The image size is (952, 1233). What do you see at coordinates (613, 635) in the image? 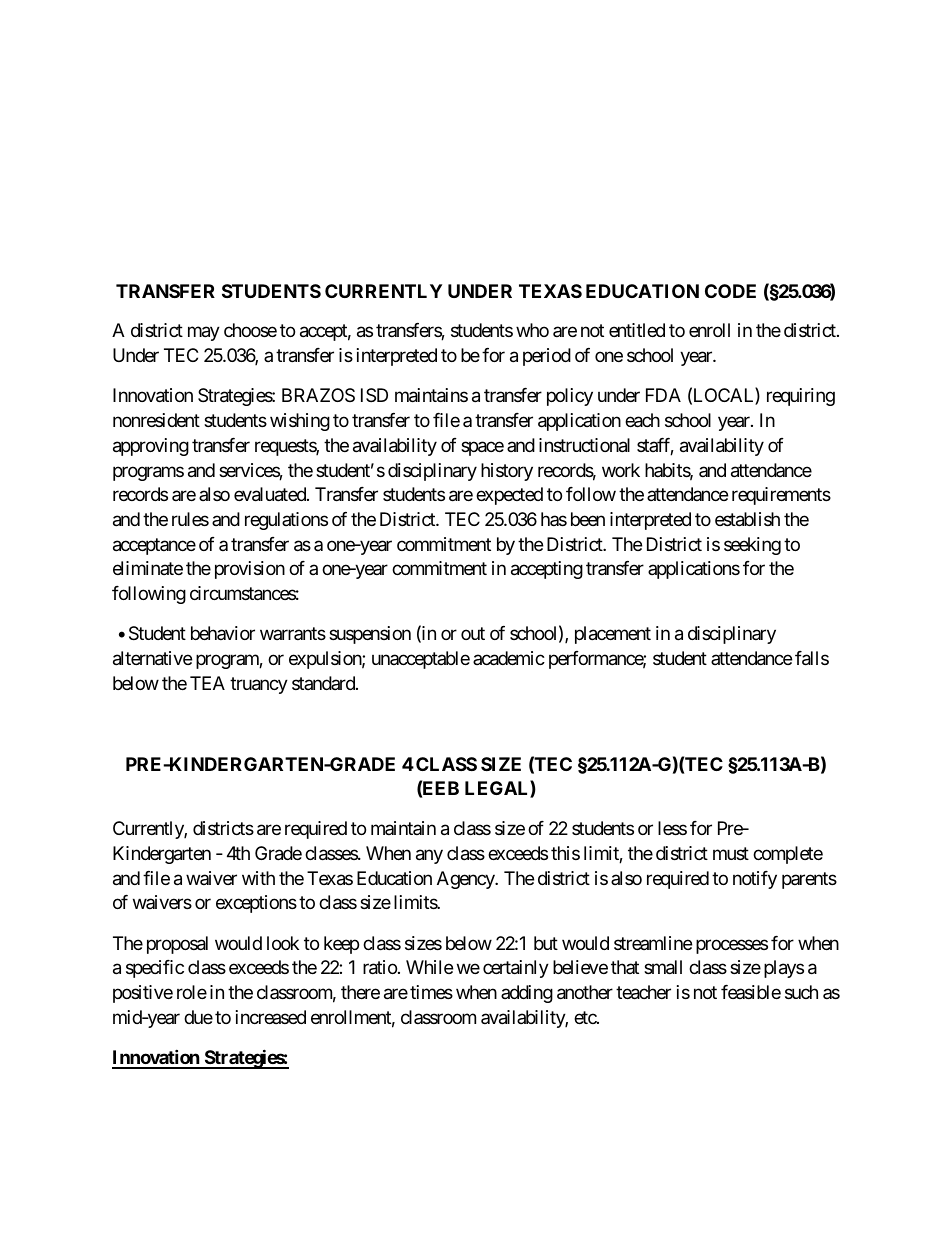
I see `placement` at bounding box center [613, 635].
